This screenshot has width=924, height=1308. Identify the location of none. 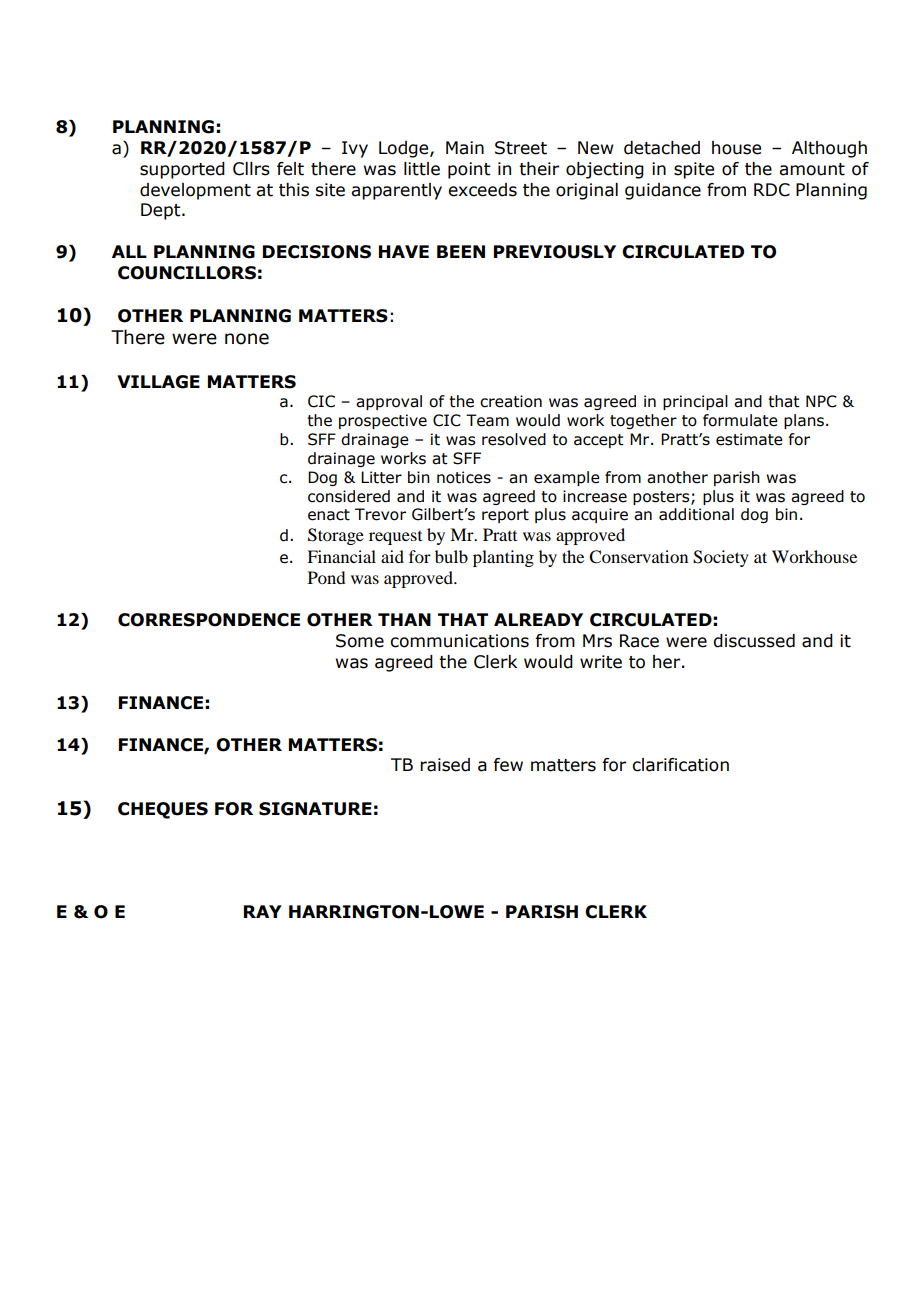
(247, 339).
